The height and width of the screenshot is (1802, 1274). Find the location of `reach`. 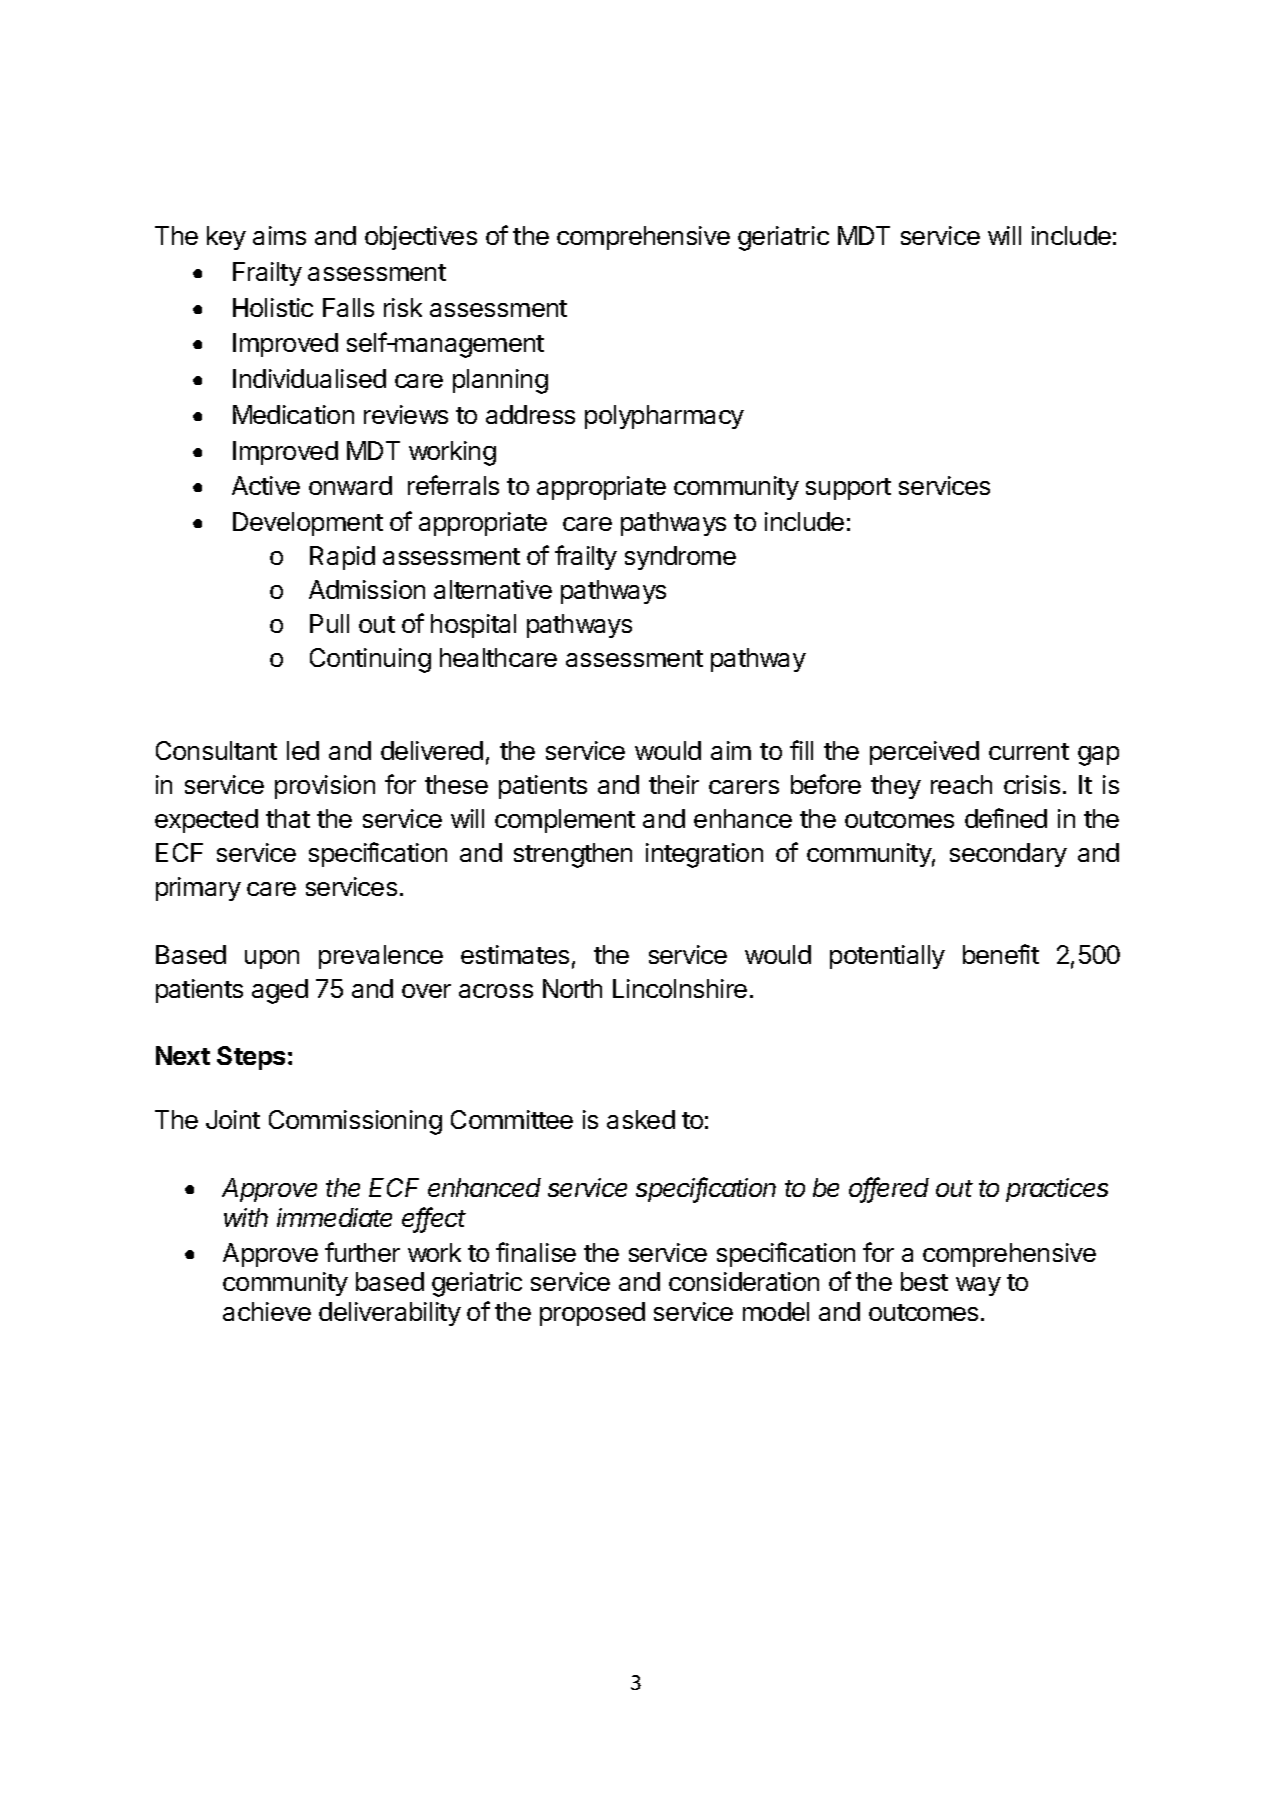

reach is located at coordinates (961, 784).
